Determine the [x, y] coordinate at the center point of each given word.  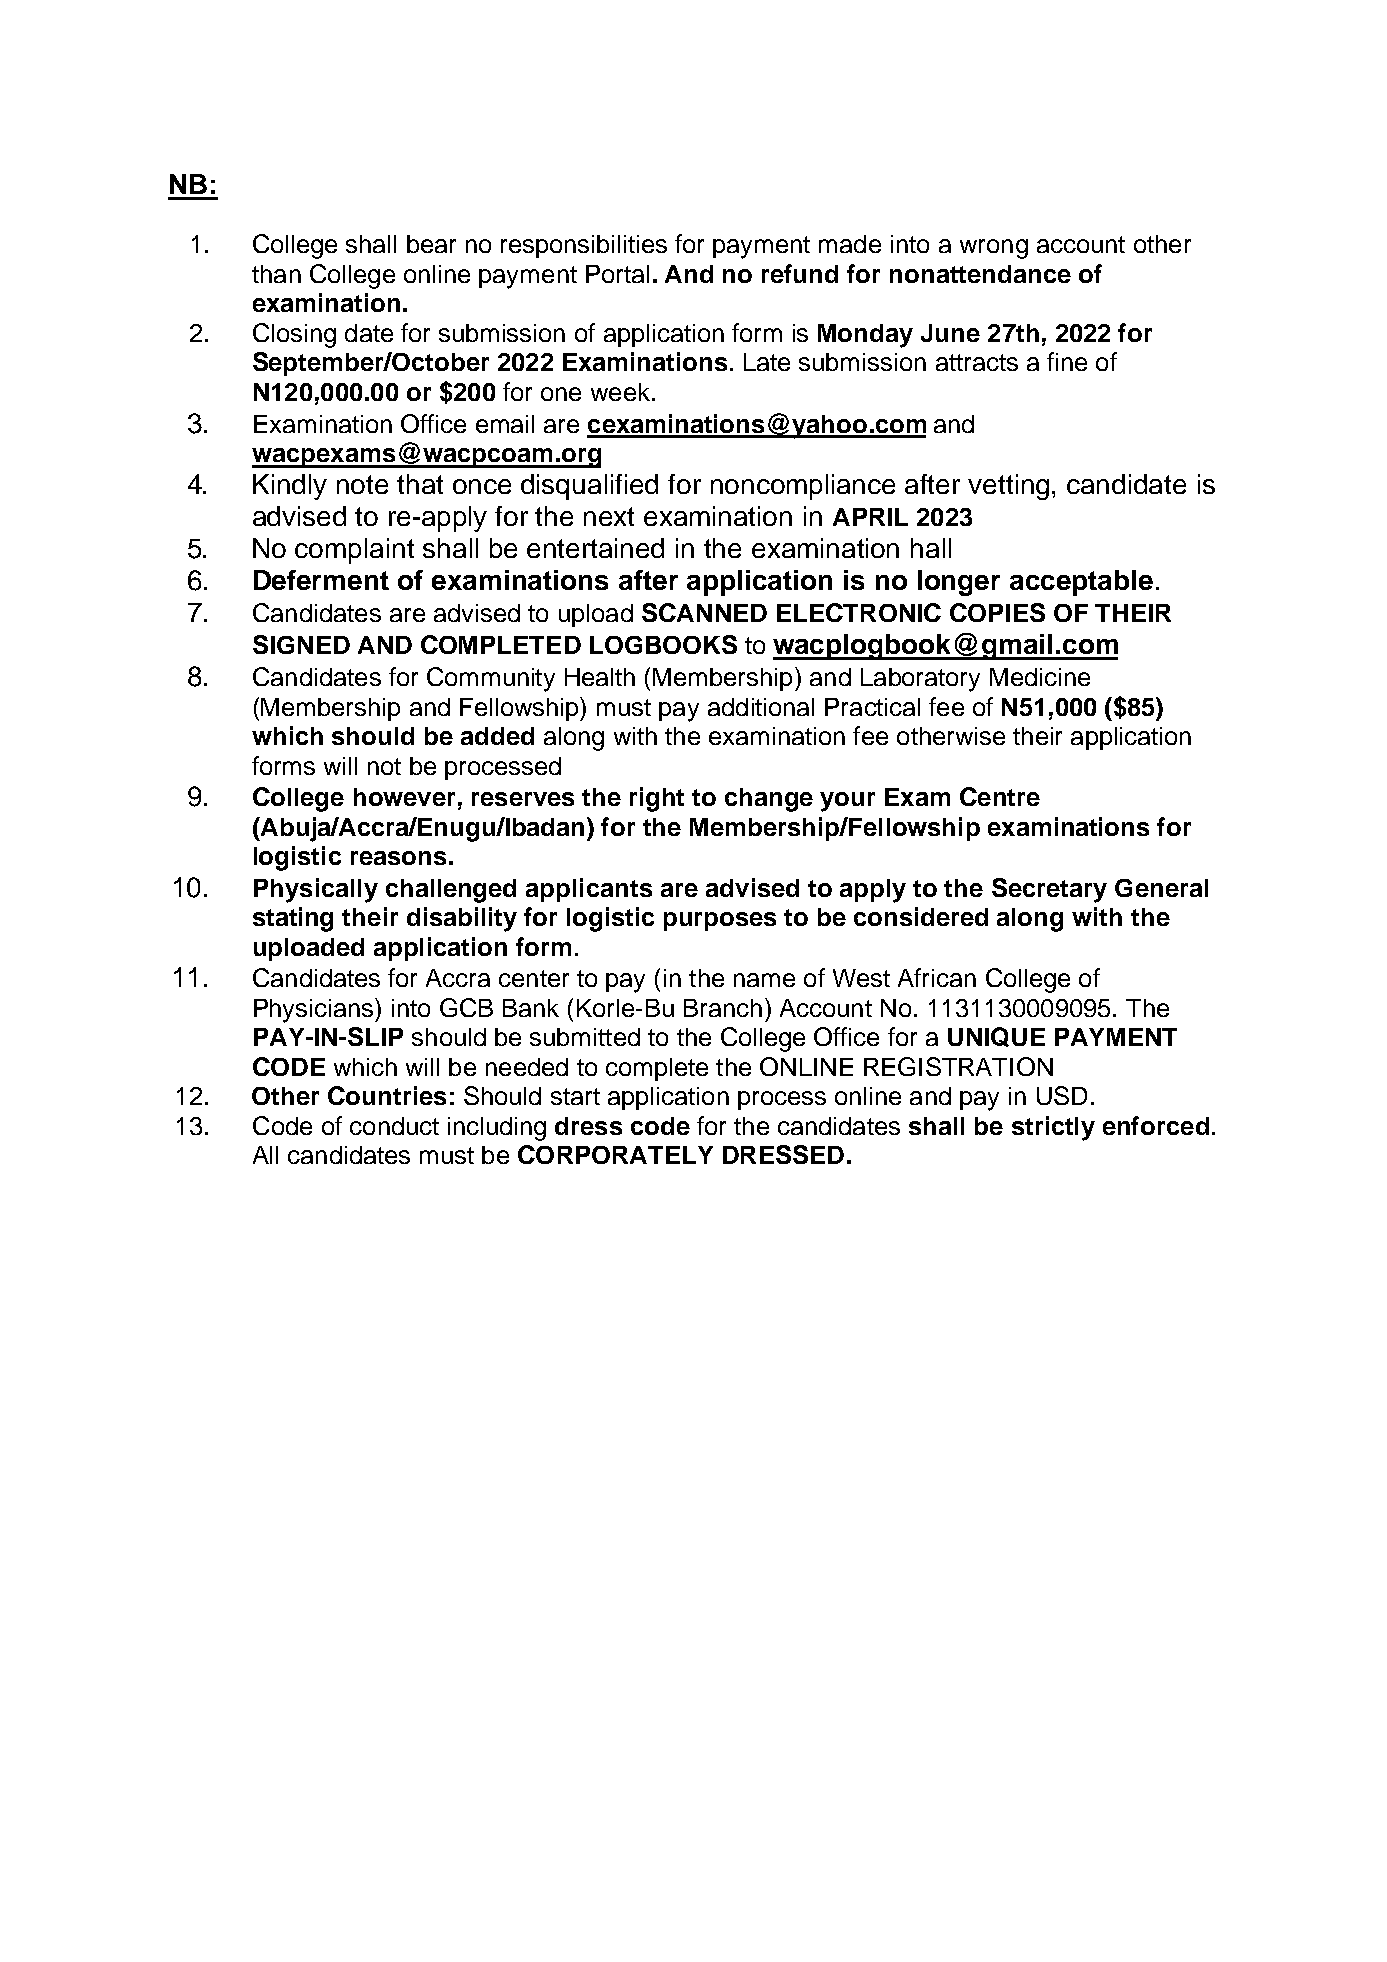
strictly [1053, 1128]
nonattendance [980, 274]
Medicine [1040, 677]
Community [491, 679]
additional [761, 707]
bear [431, 244]
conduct [394, 1126]
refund [800, 273]
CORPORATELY [615, 1154]
